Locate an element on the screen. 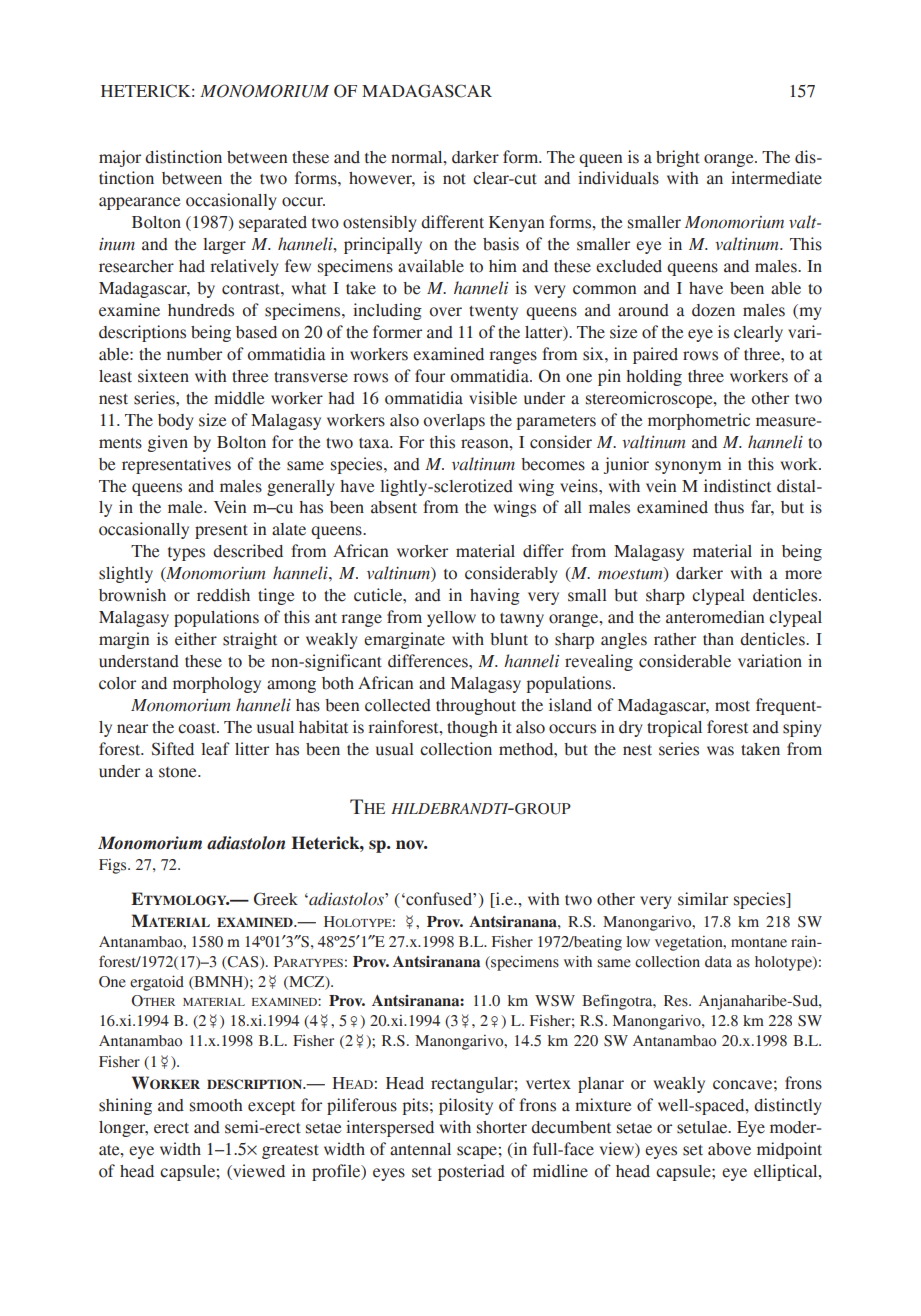  stone is located at coordinates (179, 772).
